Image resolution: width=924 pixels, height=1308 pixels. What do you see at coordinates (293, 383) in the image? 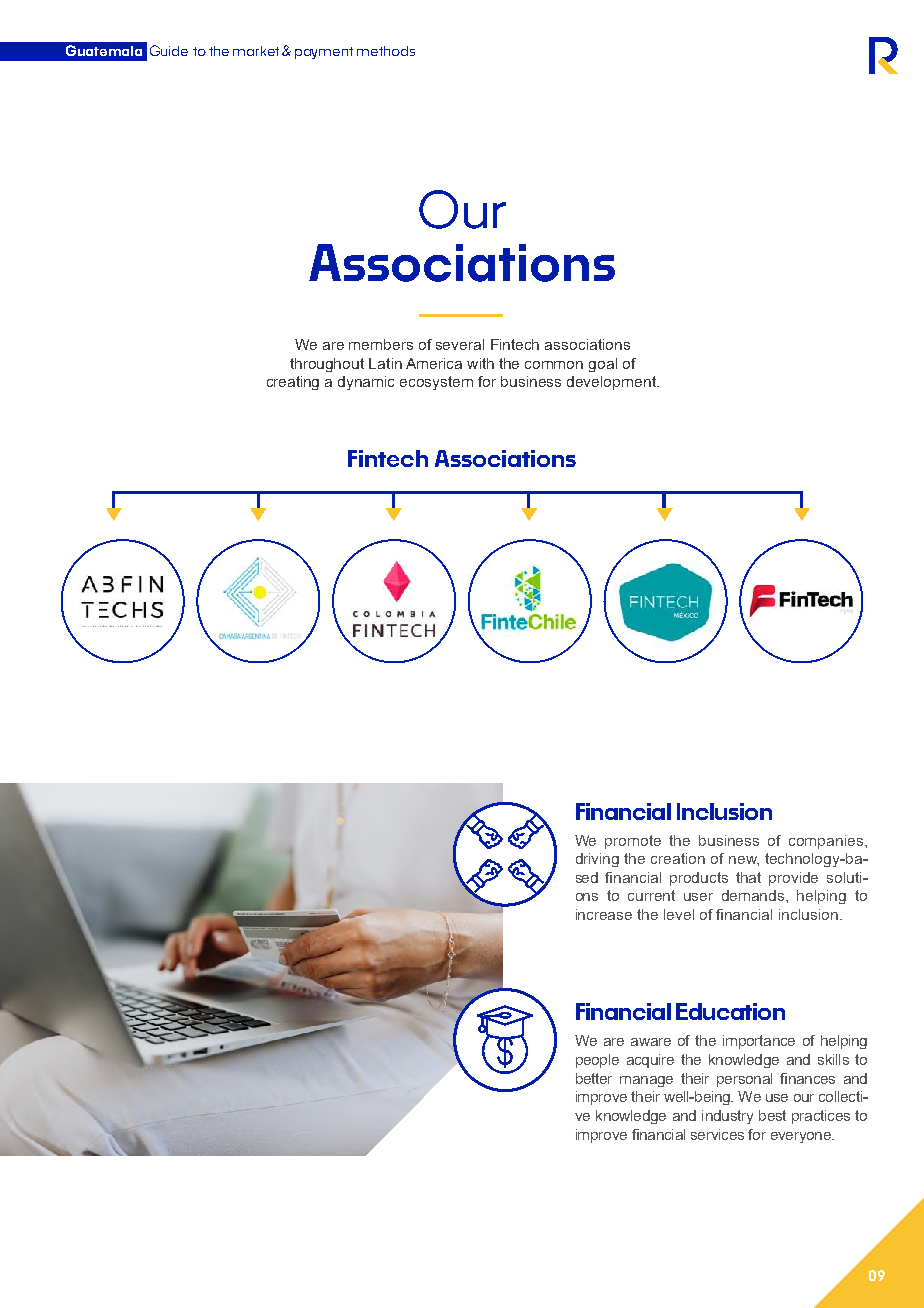
I see `creating` at bounding box center [293, 383].
